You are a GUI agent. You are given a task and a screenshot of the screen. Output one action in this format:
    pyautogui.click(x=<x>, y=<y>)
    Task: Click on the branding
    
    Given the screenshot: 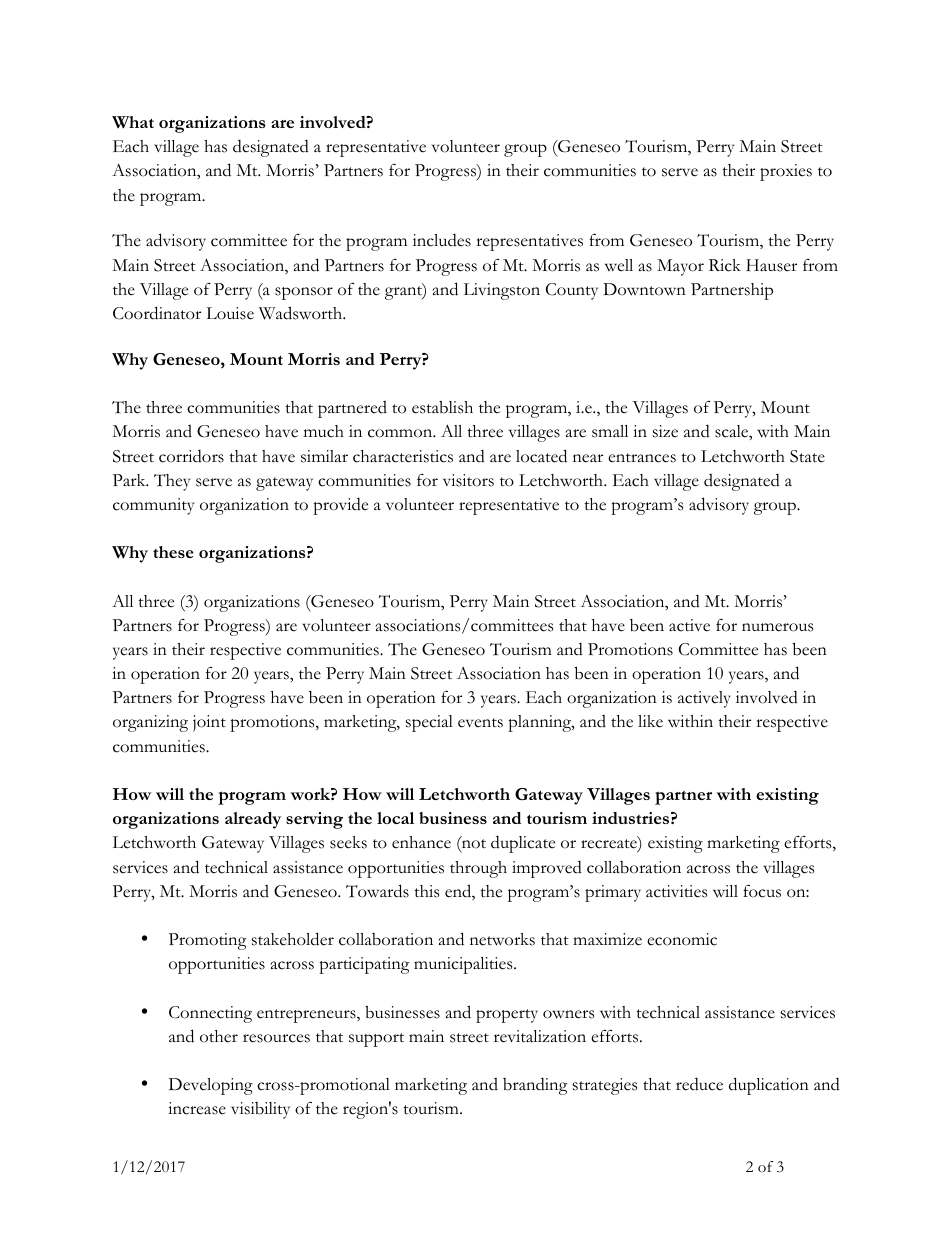 What is the action you would take?
    pyautogui.click(x=535, y=1086)
